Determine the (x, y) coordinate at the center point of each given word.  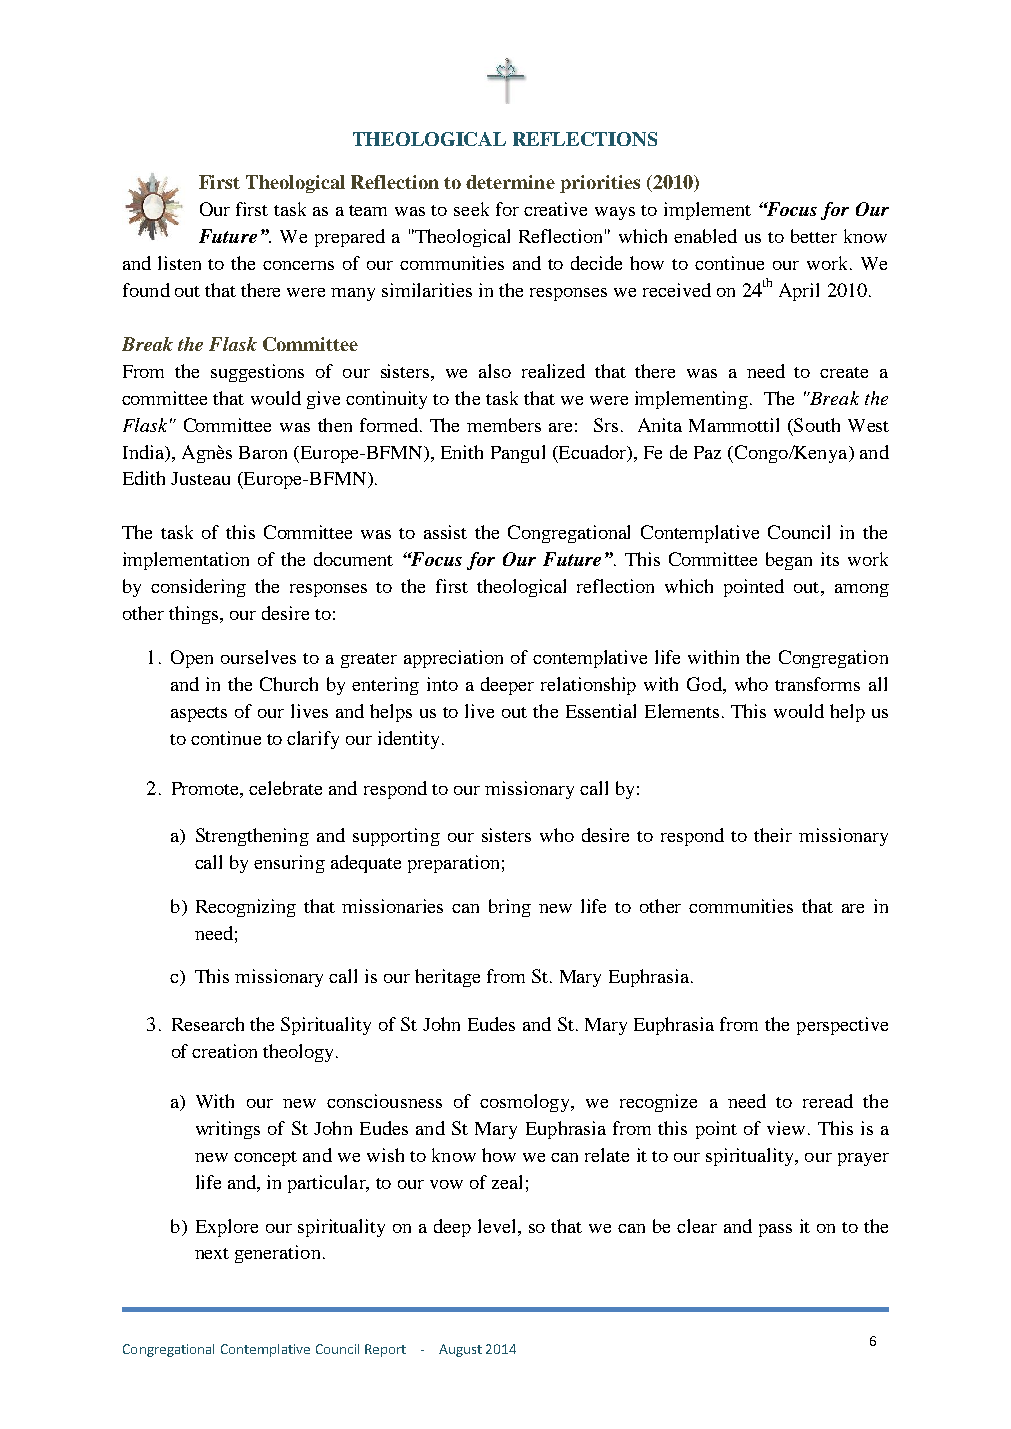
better (814, 236)
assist (445, 532)
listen (179, 263)
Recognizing (246, 908)
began (789, 561)
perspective (842, 1026)
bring (510, 908)
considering (198, 588)
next (212, 1253)
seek (471, 209)
